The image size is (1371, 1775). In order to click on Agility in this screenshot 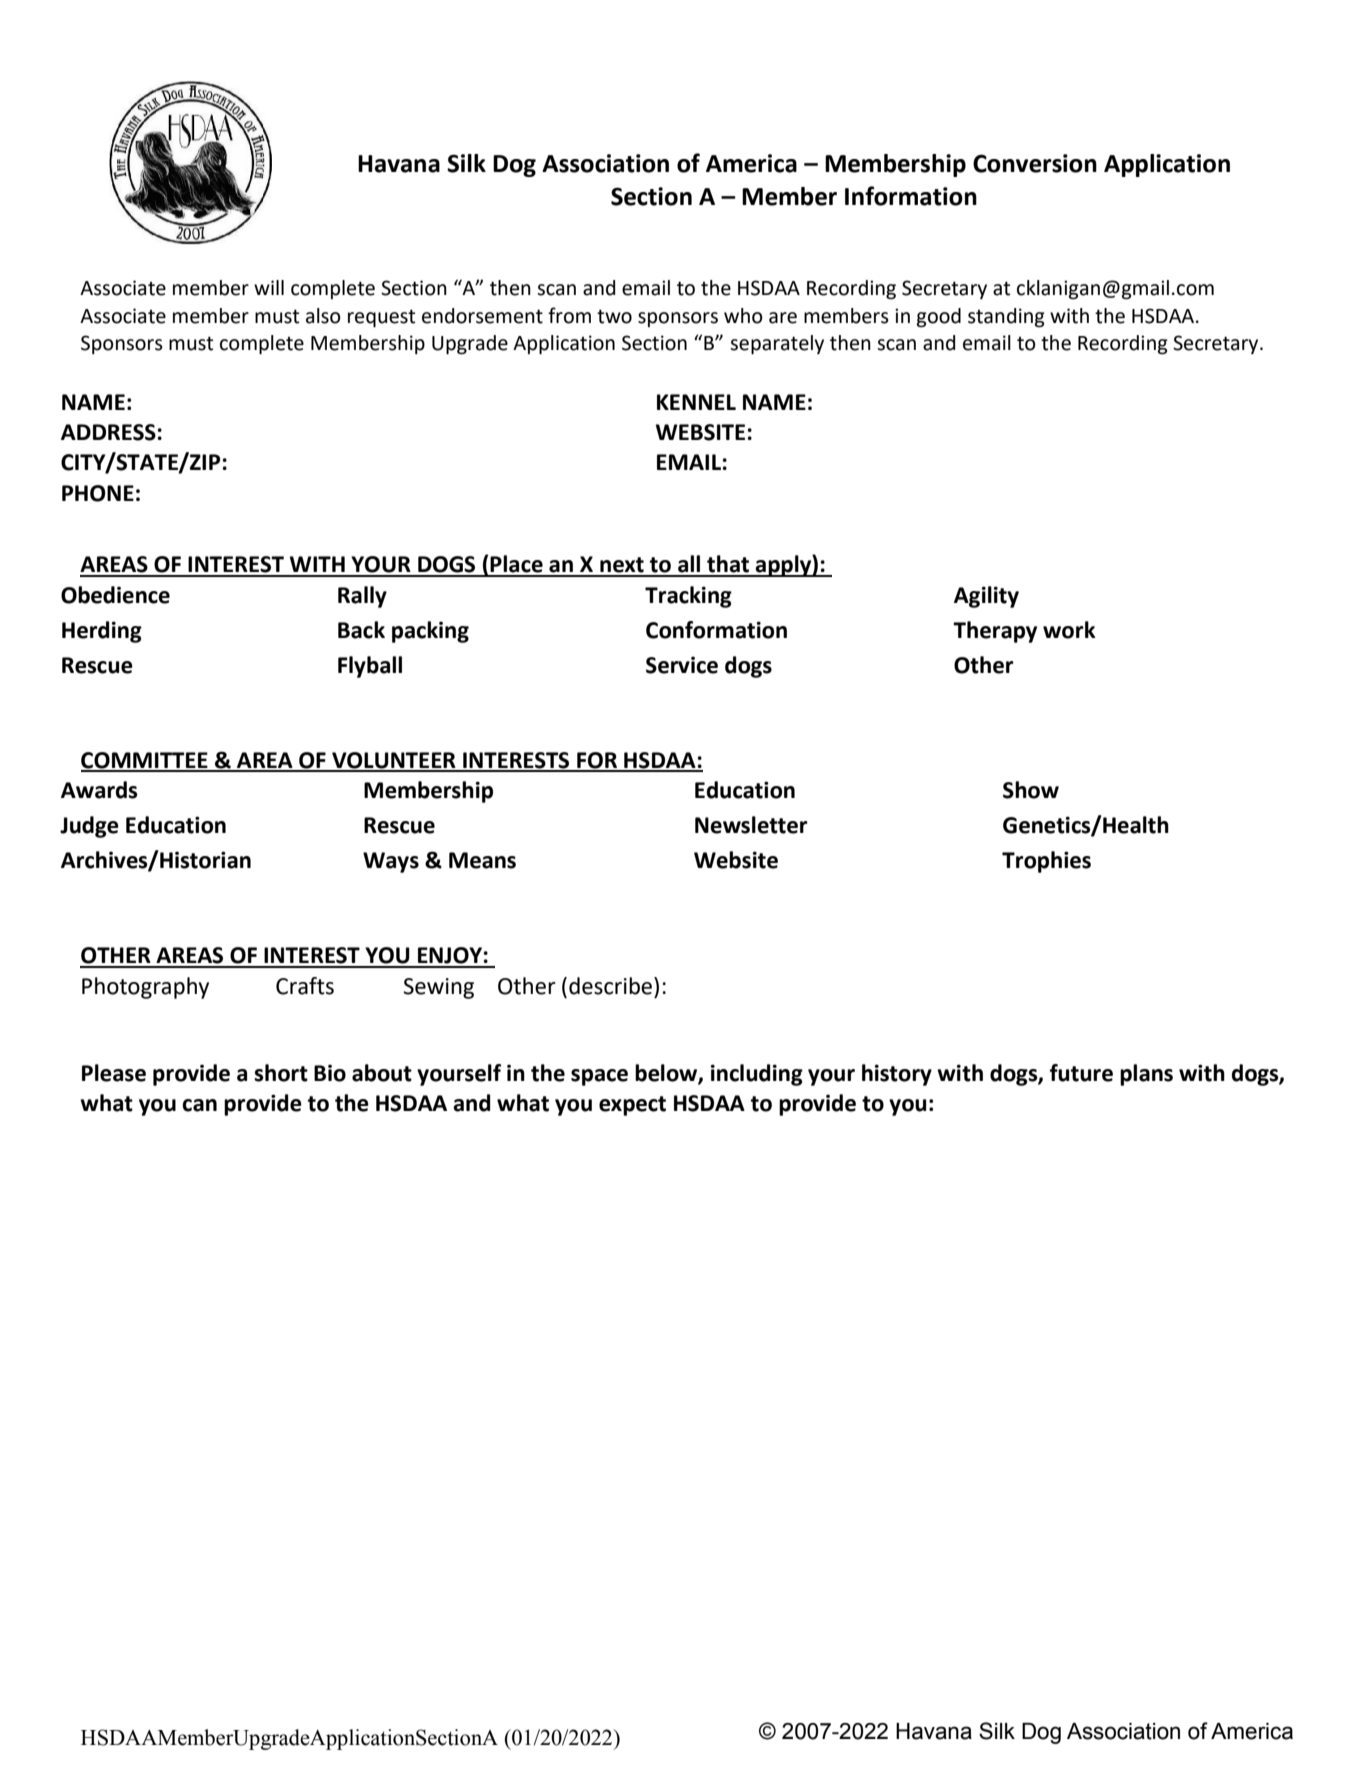, I will do `click(986, 597)`.
